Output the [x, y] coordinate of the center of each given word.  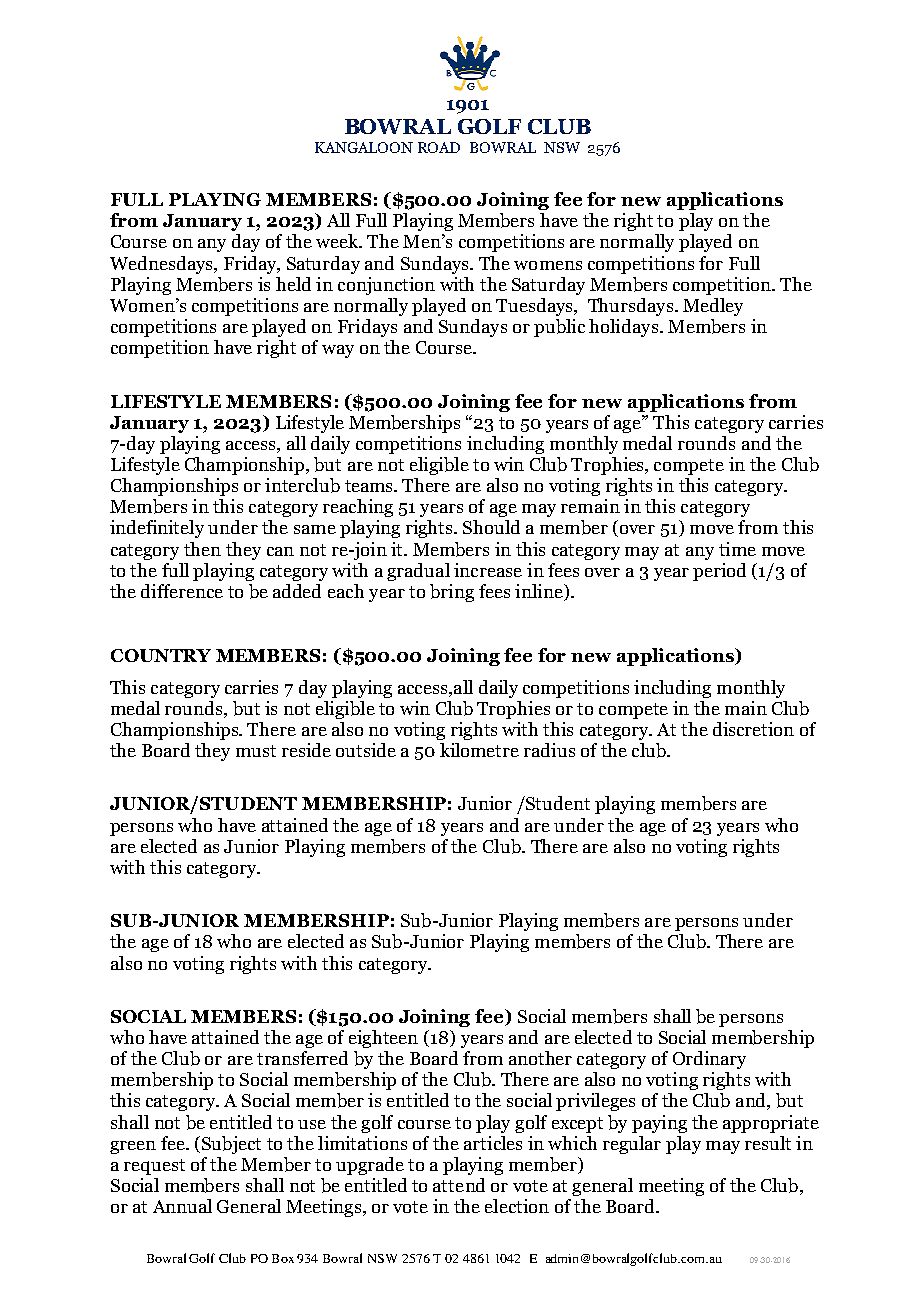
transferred [302, 1058]
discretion [753, 729]
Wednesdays [162, 265]
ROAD [439, 147]
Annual [182, 1206]
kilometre [479, 750]
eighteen [383, 1039]
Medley [713, 307]
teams [370, 486]
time [737, 549]
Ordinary [709, 1060]
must [256, 751]
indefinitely [157, 529]
